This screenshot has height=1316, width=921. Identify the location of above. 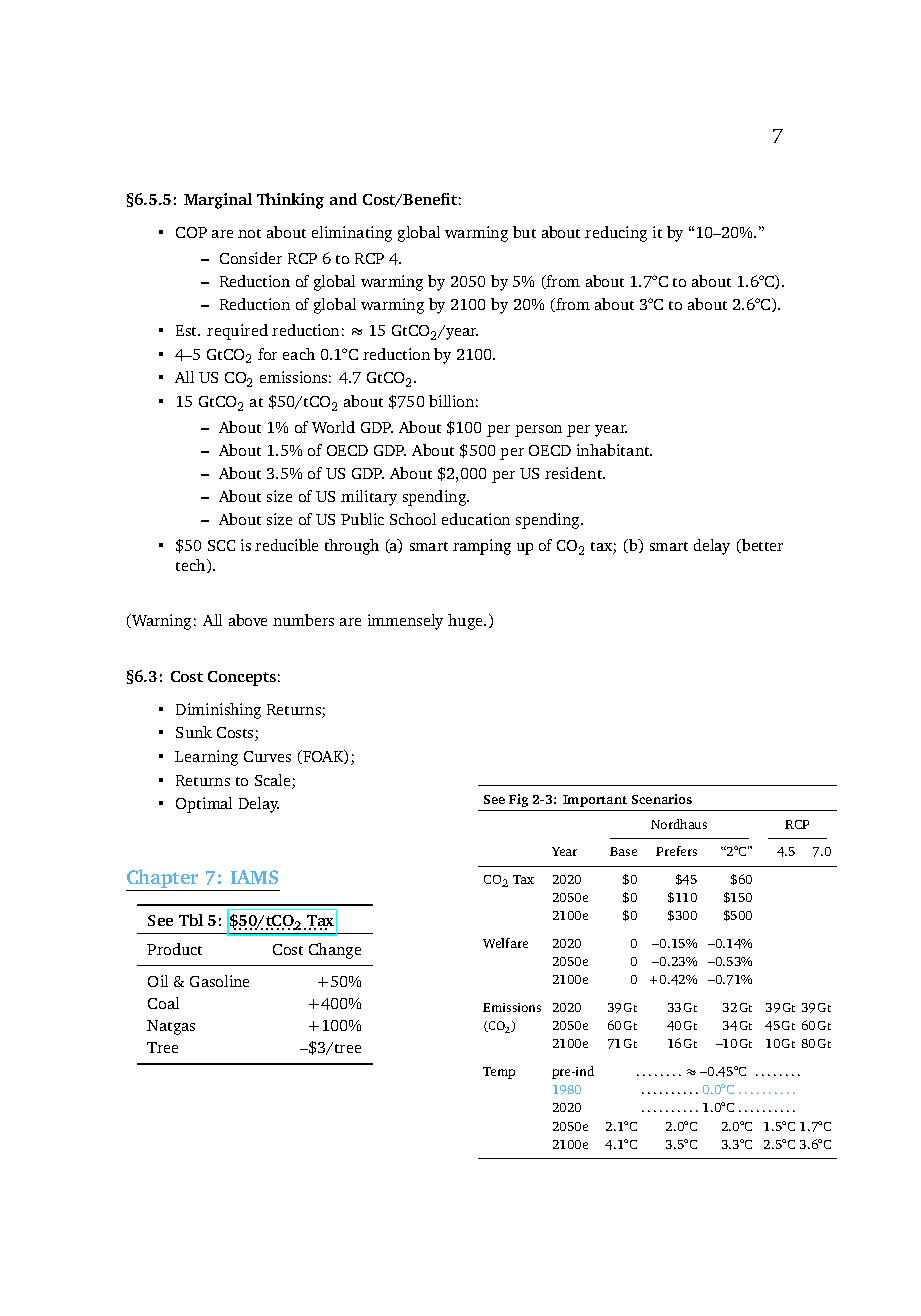
(248, 620).
